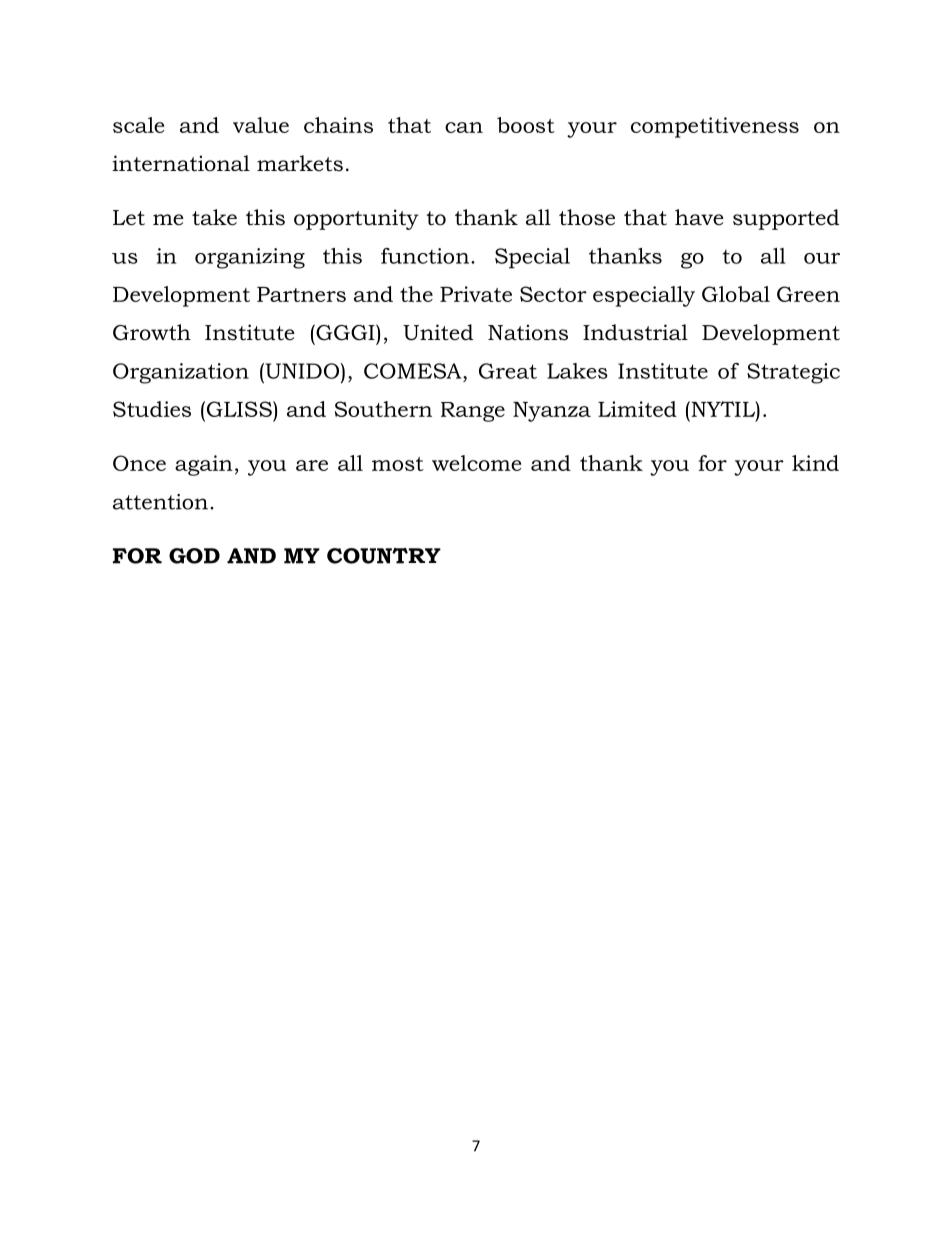  I want to click on take, so click(214, 217).
